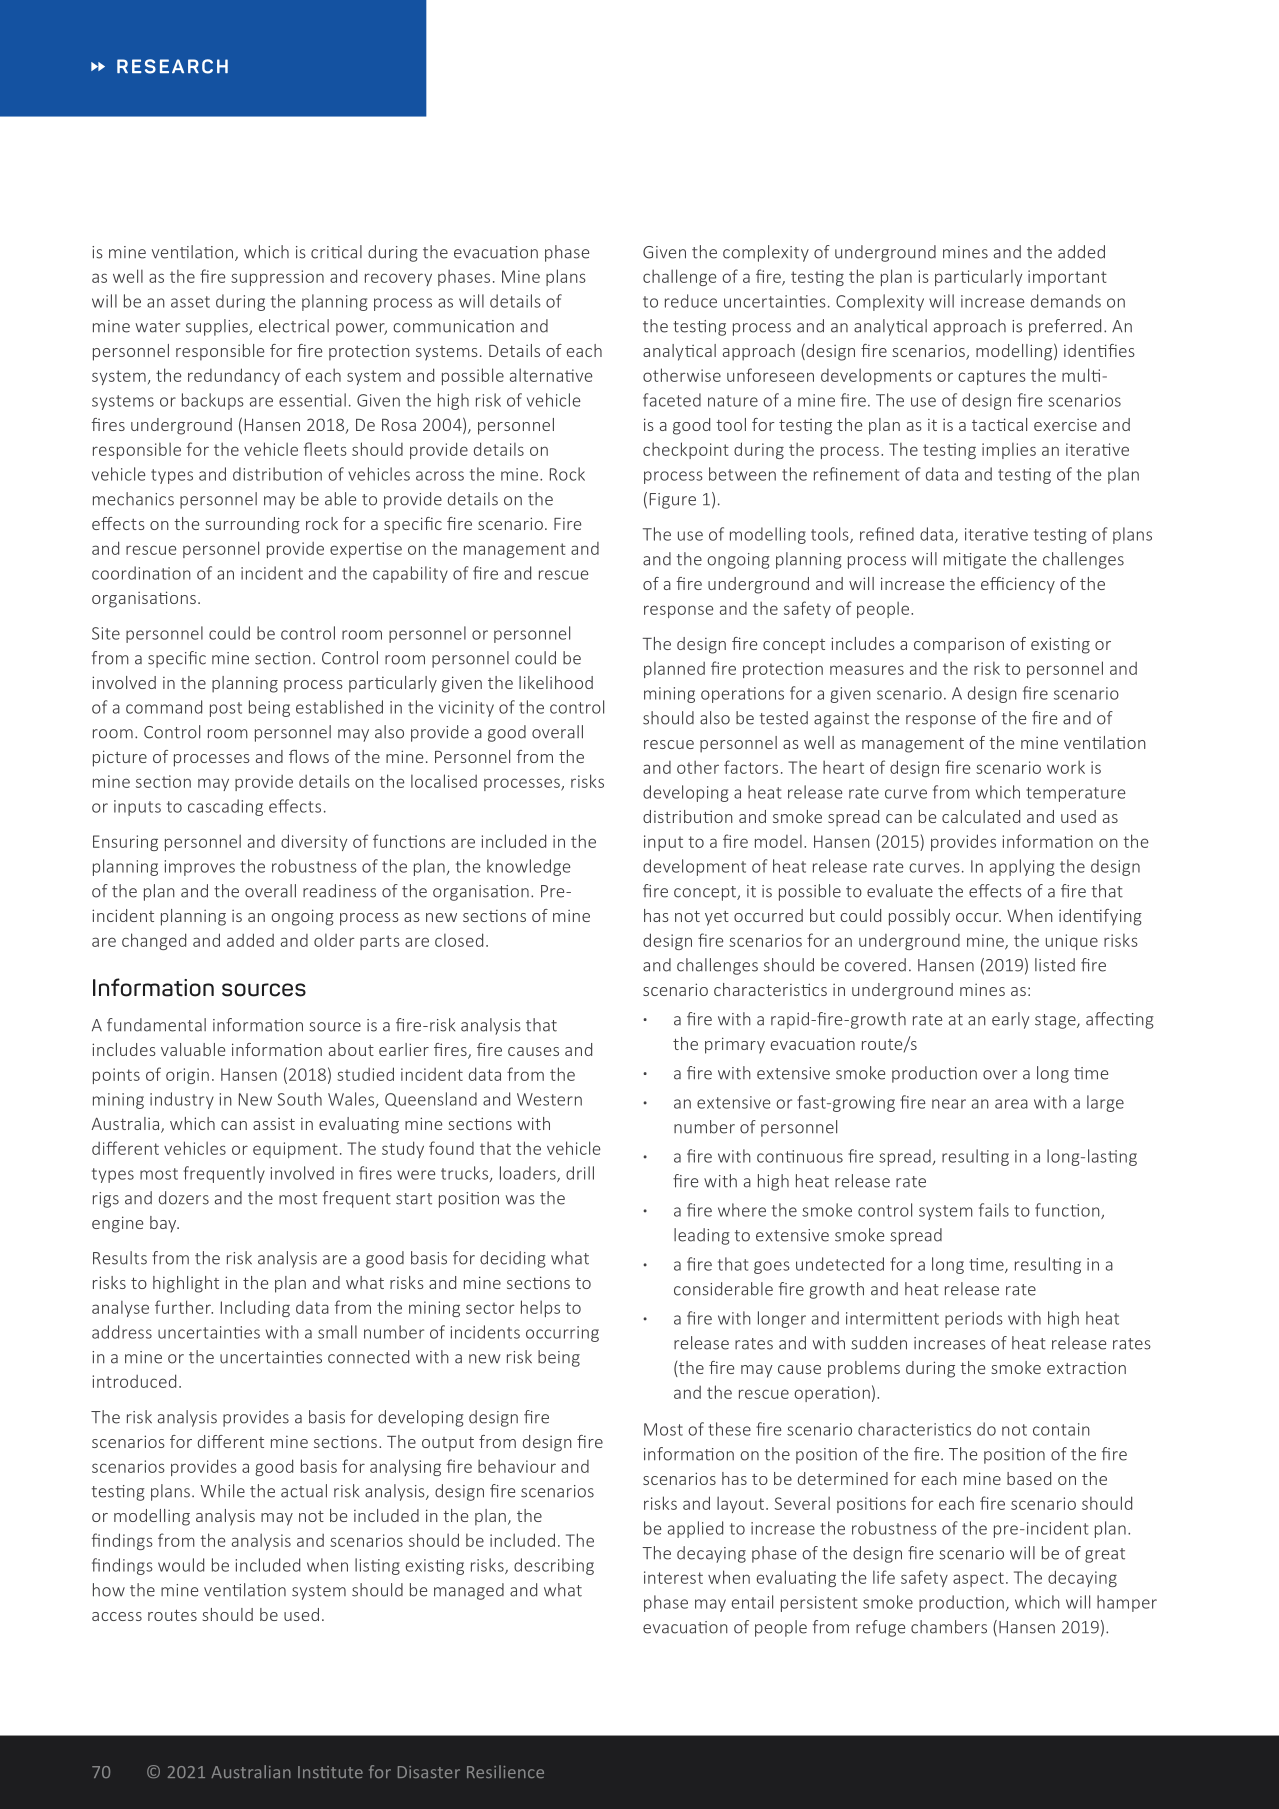  I want to click on Institute, so click(330, 1772).
